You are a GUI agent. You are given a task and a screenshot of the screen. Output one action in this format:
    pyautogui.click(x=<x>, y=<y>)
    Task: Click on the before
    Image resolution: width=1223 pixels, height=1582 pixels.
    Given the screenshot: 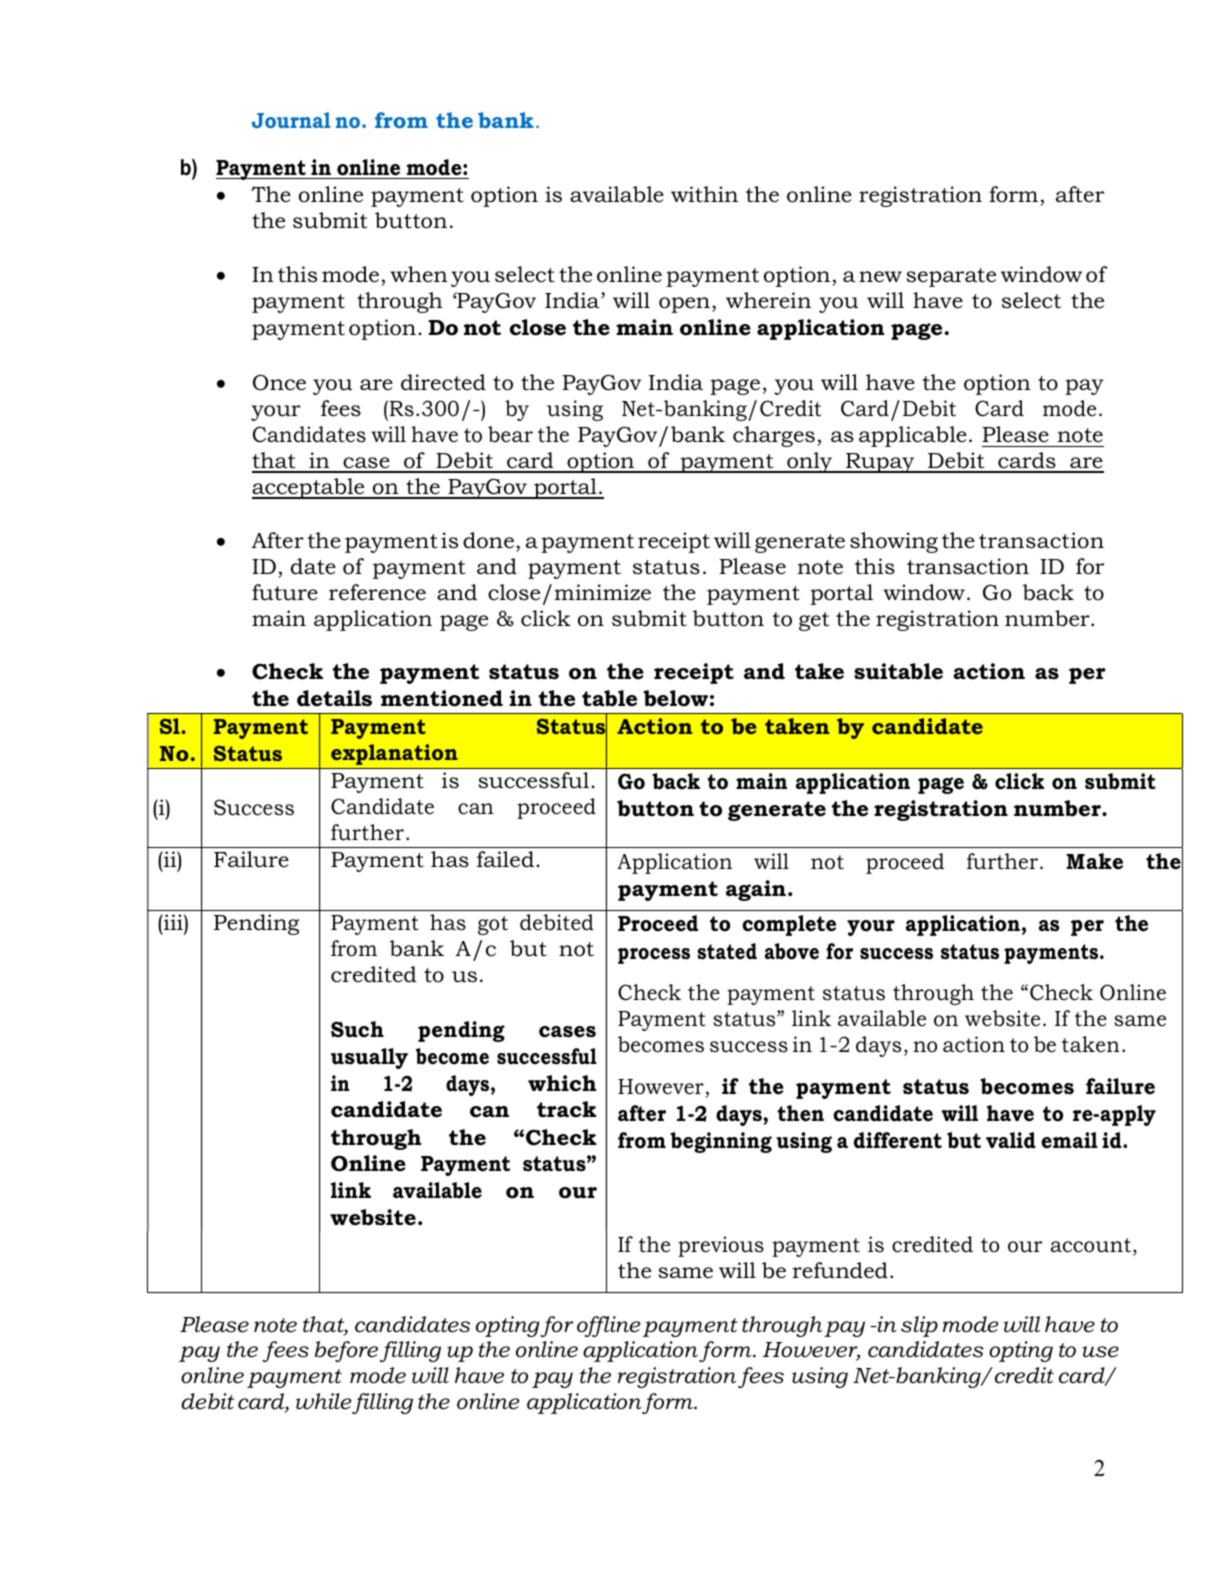 What is the action you would take?
    pyautogui.click(x=346, y=1351)
